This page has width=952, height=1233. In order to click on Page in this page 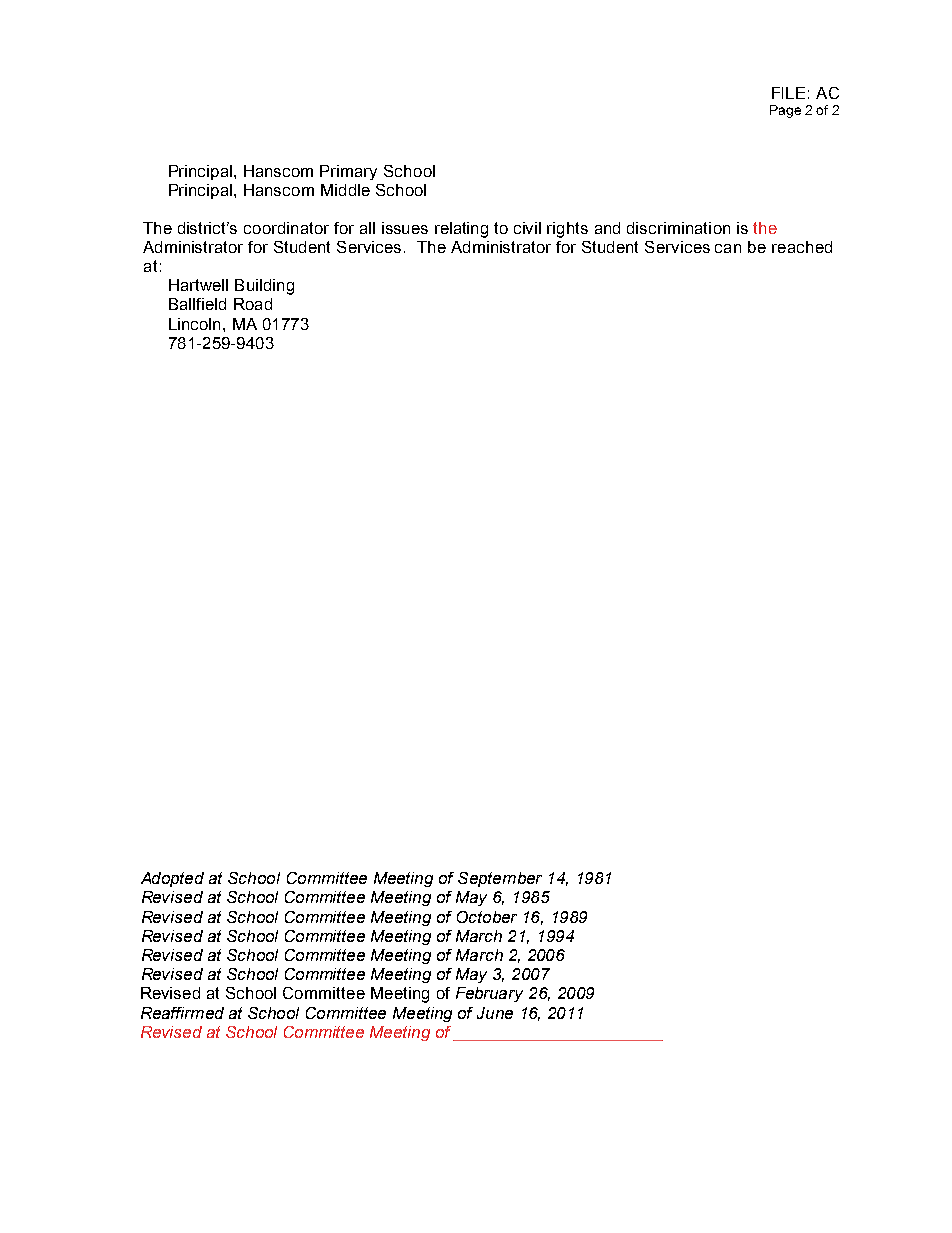, I will do `click(785, 111)`.
